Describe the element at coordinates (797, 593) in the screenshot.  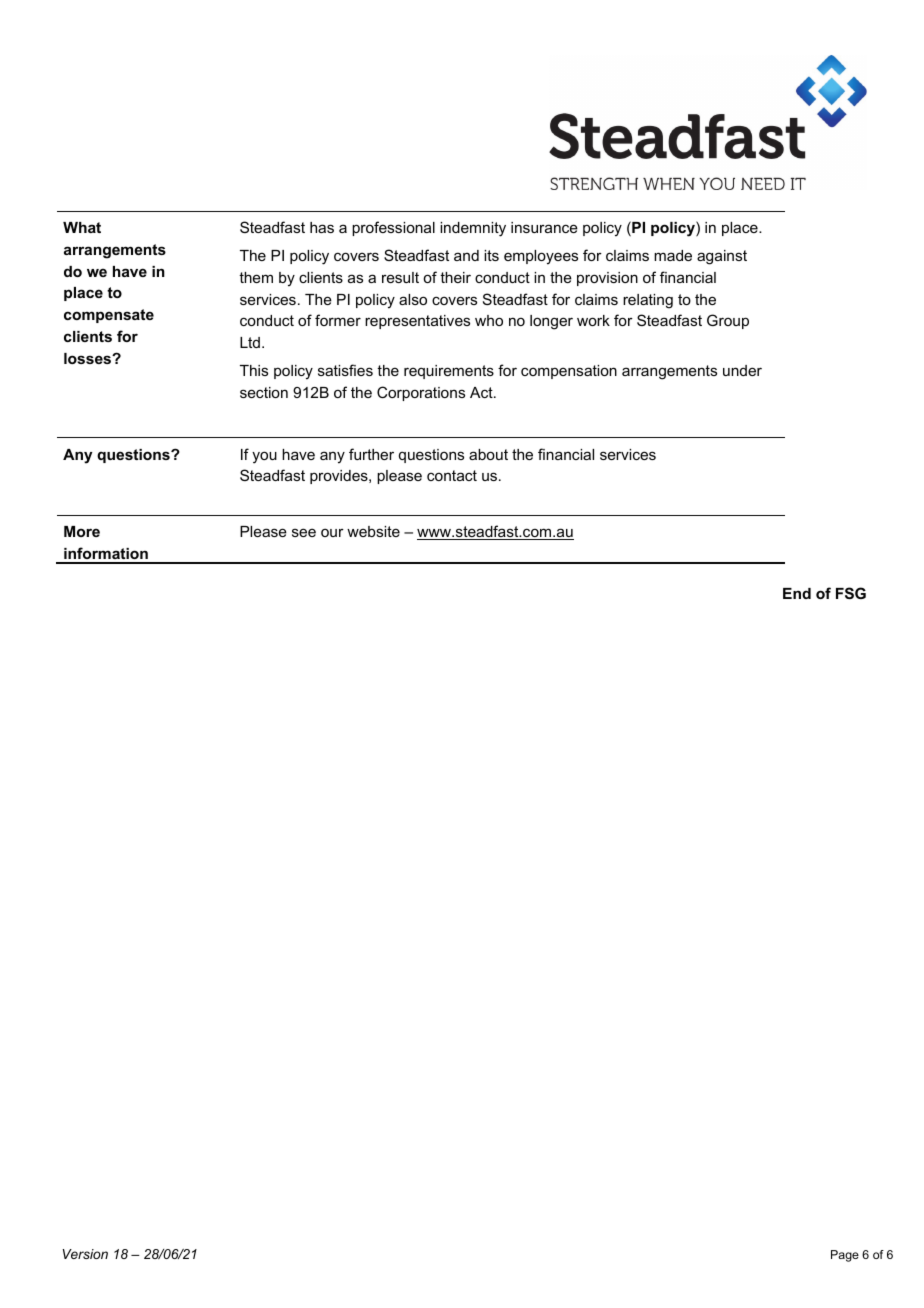
I see `End` at that location.
